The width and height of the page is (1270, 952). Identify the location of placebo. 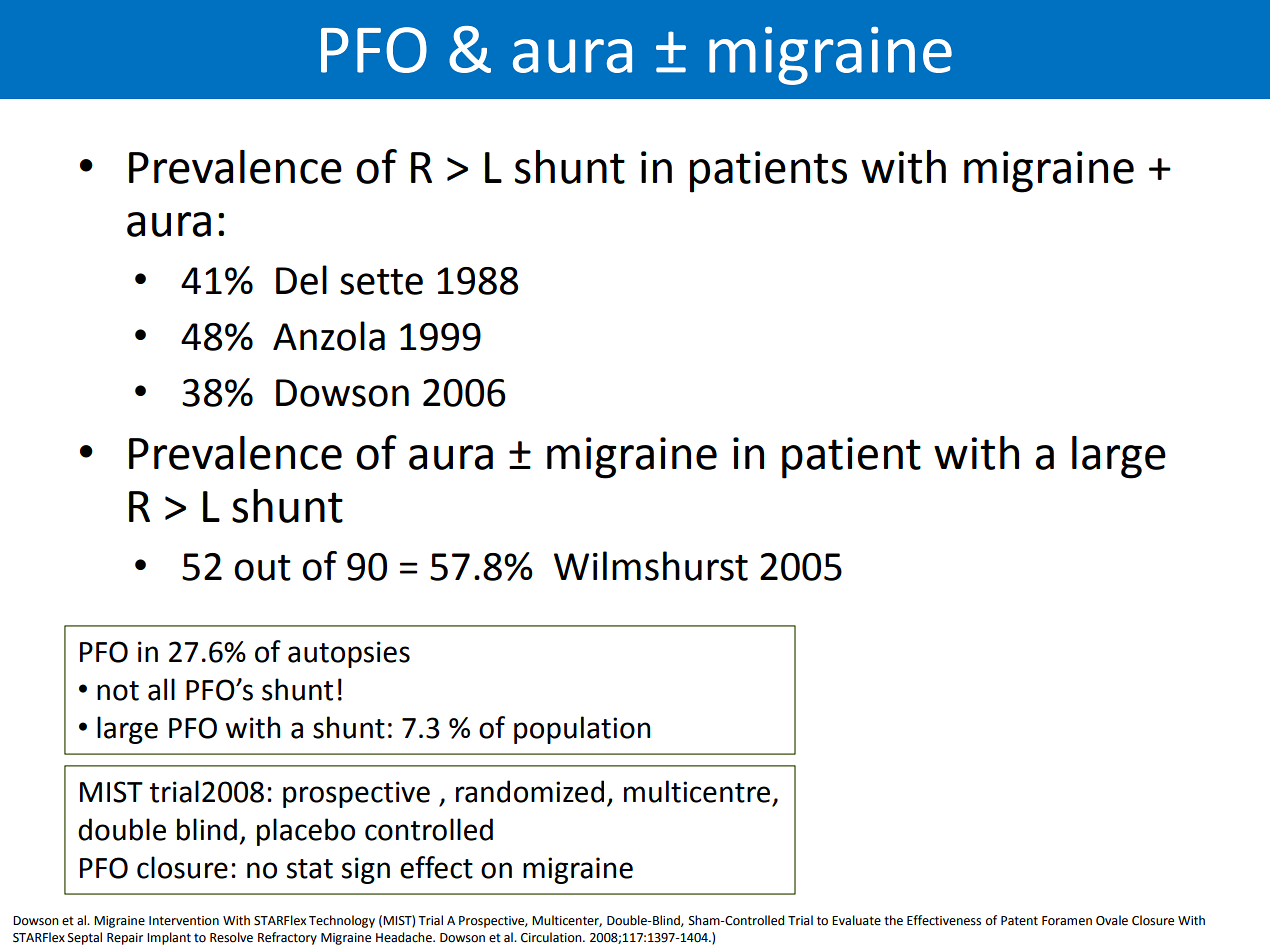
(306, 832).
